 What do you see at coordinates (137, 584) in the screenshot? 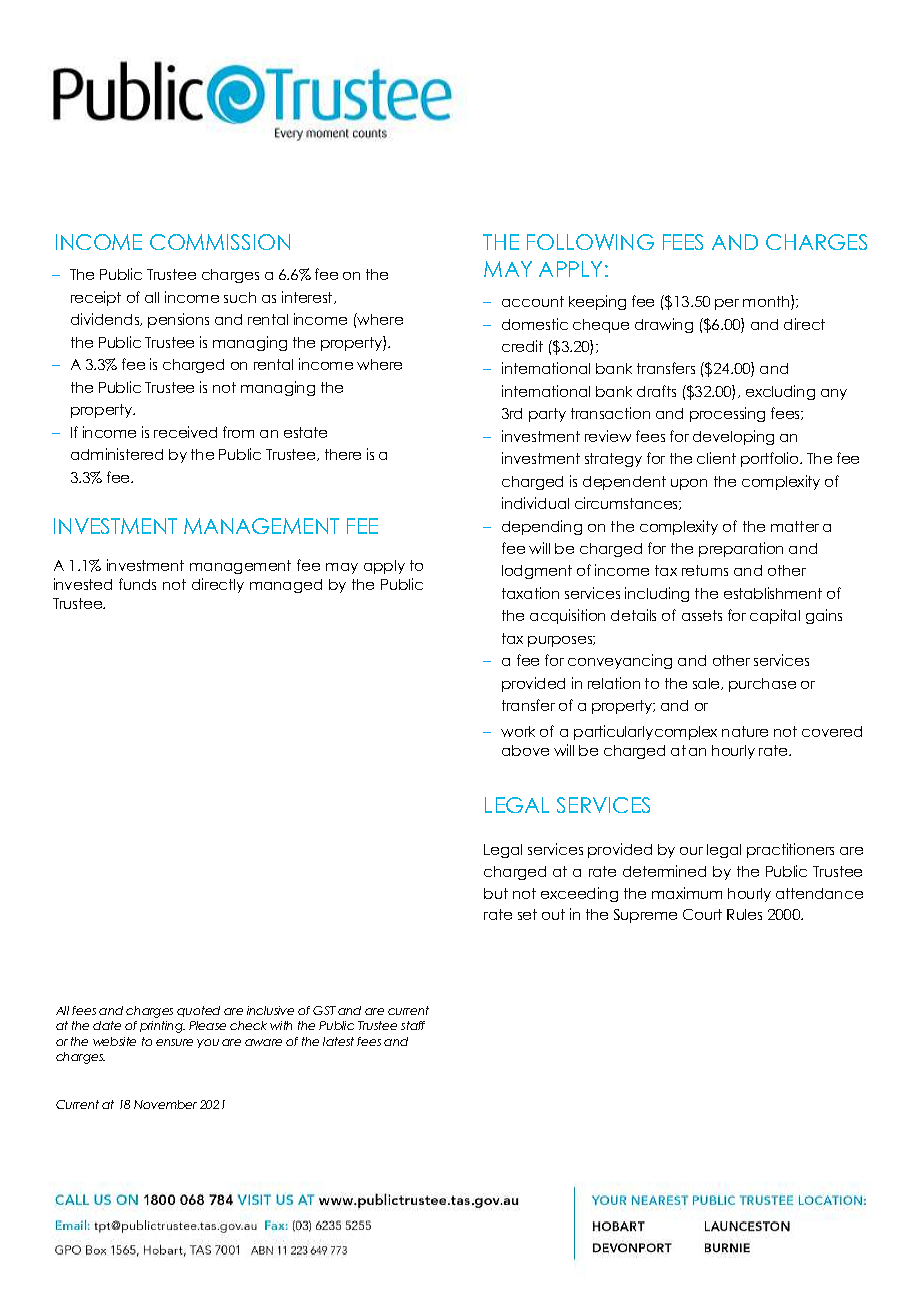
I see `funds` at bounding box center [137, 584].
